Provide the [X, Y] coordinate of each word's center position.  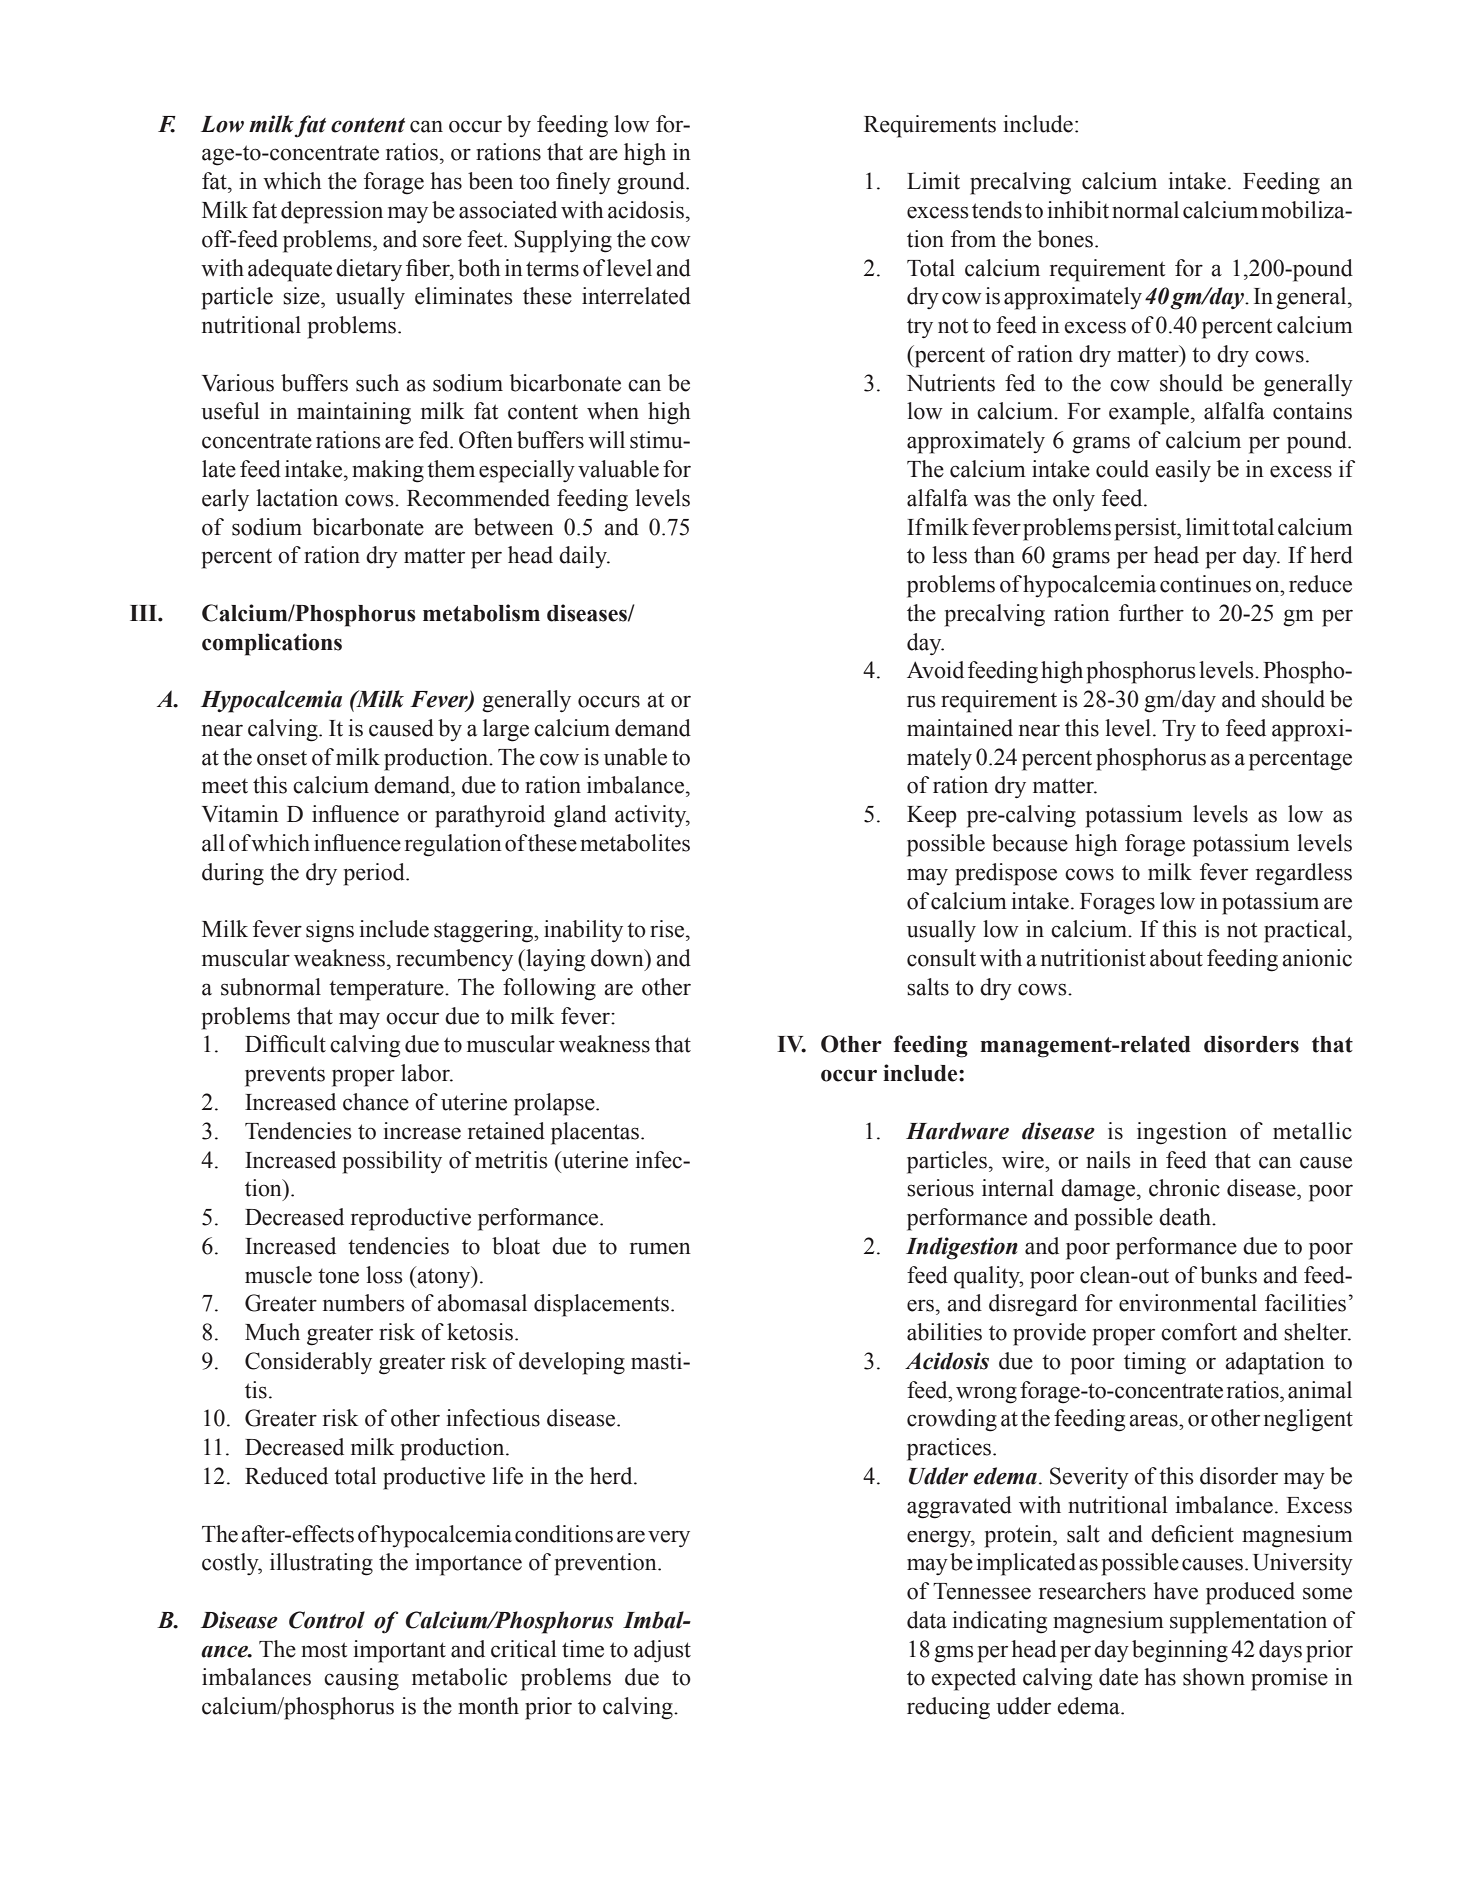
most [324, 1650]
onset [282, 758]
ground [652, 183]
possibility [392, 1162]
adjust [662, 1651]
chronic [1184, 1188]
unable [635, 757]
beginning [1180, 1651]
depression [332, 212]
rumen [660, 1248]
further [1151, 613]
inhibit [1078, 210]
